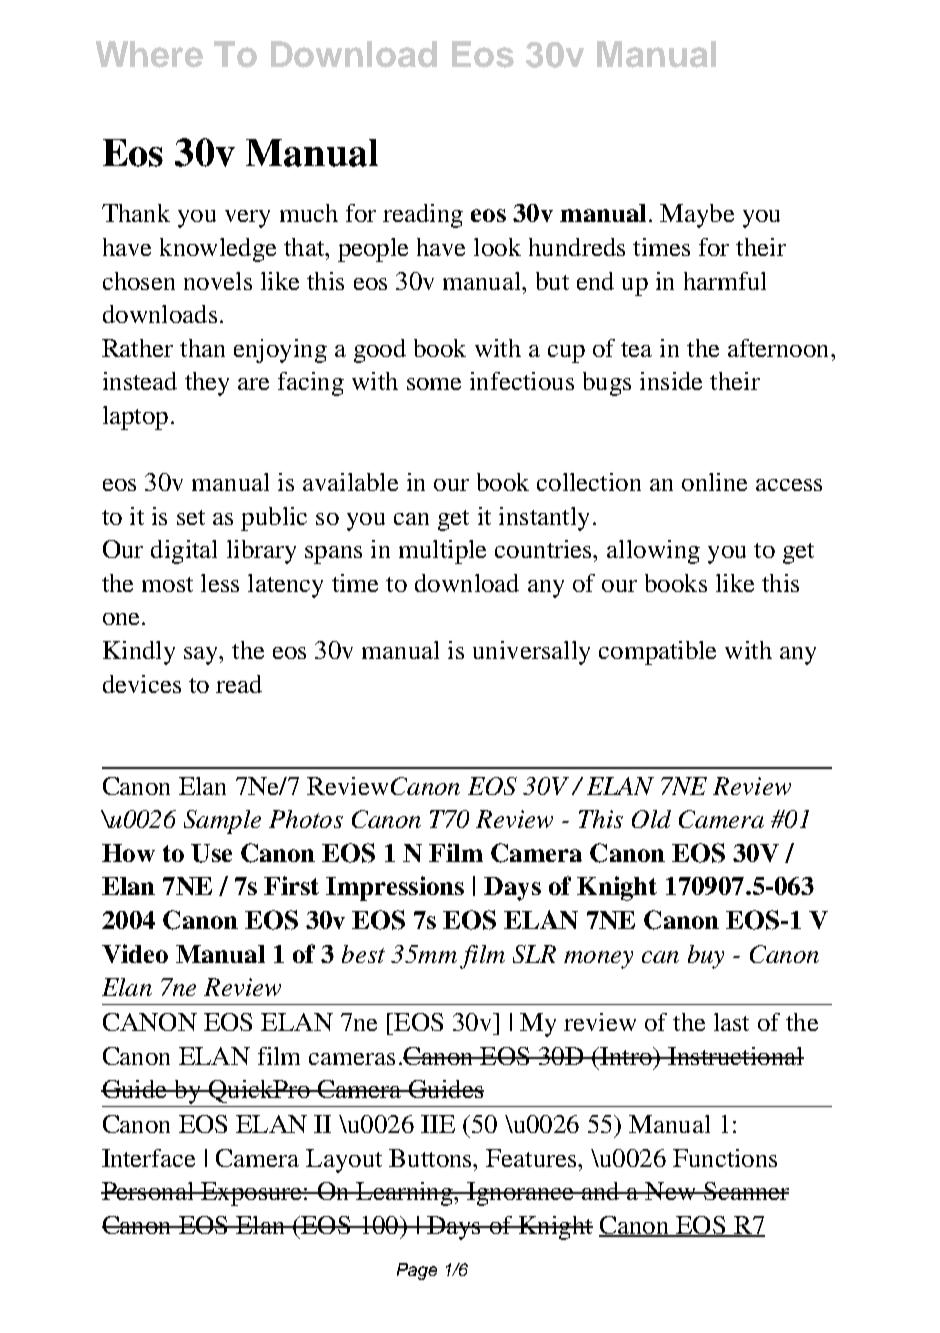 This screenshot has width=940, height=1333. What do you see at coordinates (671, 381) in the screenshot?
I see `inside` at bounding box center [671, 381].
